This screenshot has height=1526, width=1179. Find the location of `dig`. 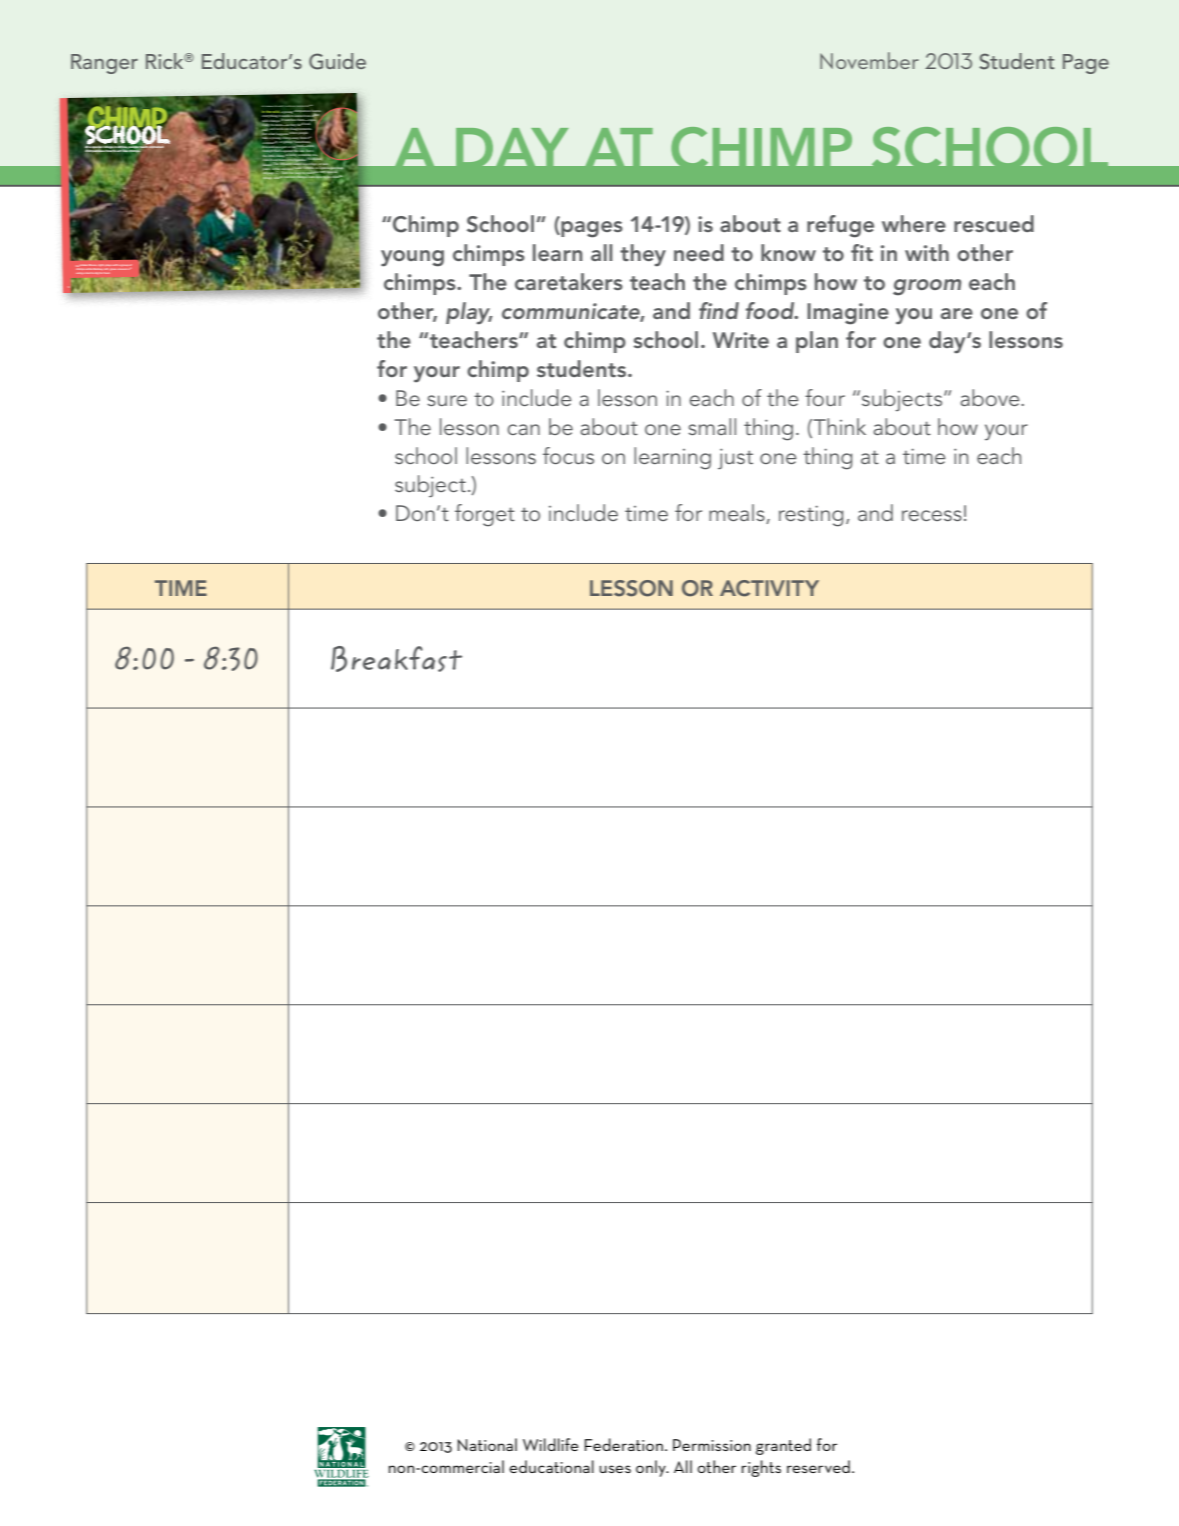

dig is located at coordinates (96, 273).
